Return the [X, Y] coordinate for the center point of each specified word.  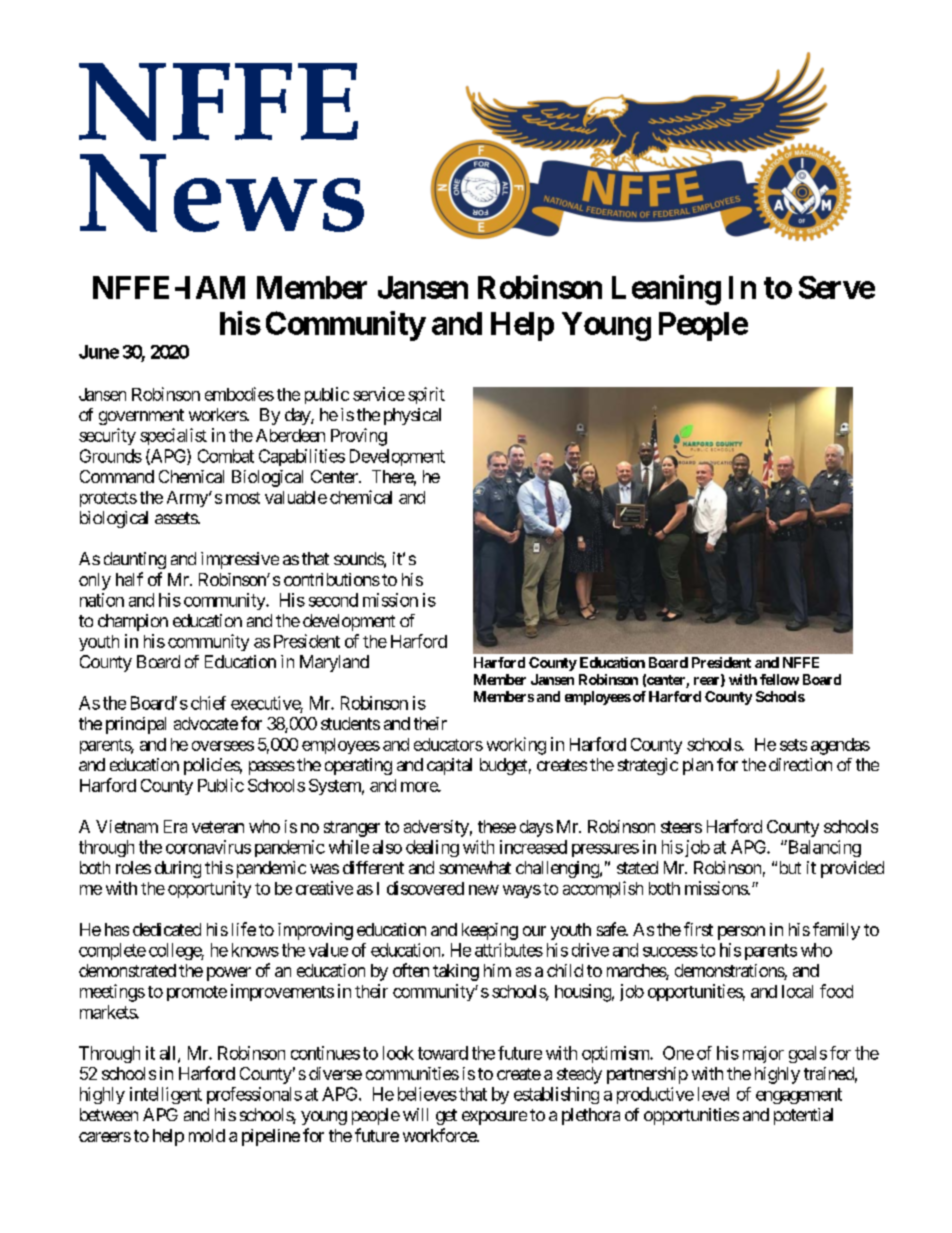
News [222, 193]
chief [208, 703]
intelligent [166, 1095]
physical [412, 416]
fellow [779, 679]
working [516, 746]
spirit [426, 395]
